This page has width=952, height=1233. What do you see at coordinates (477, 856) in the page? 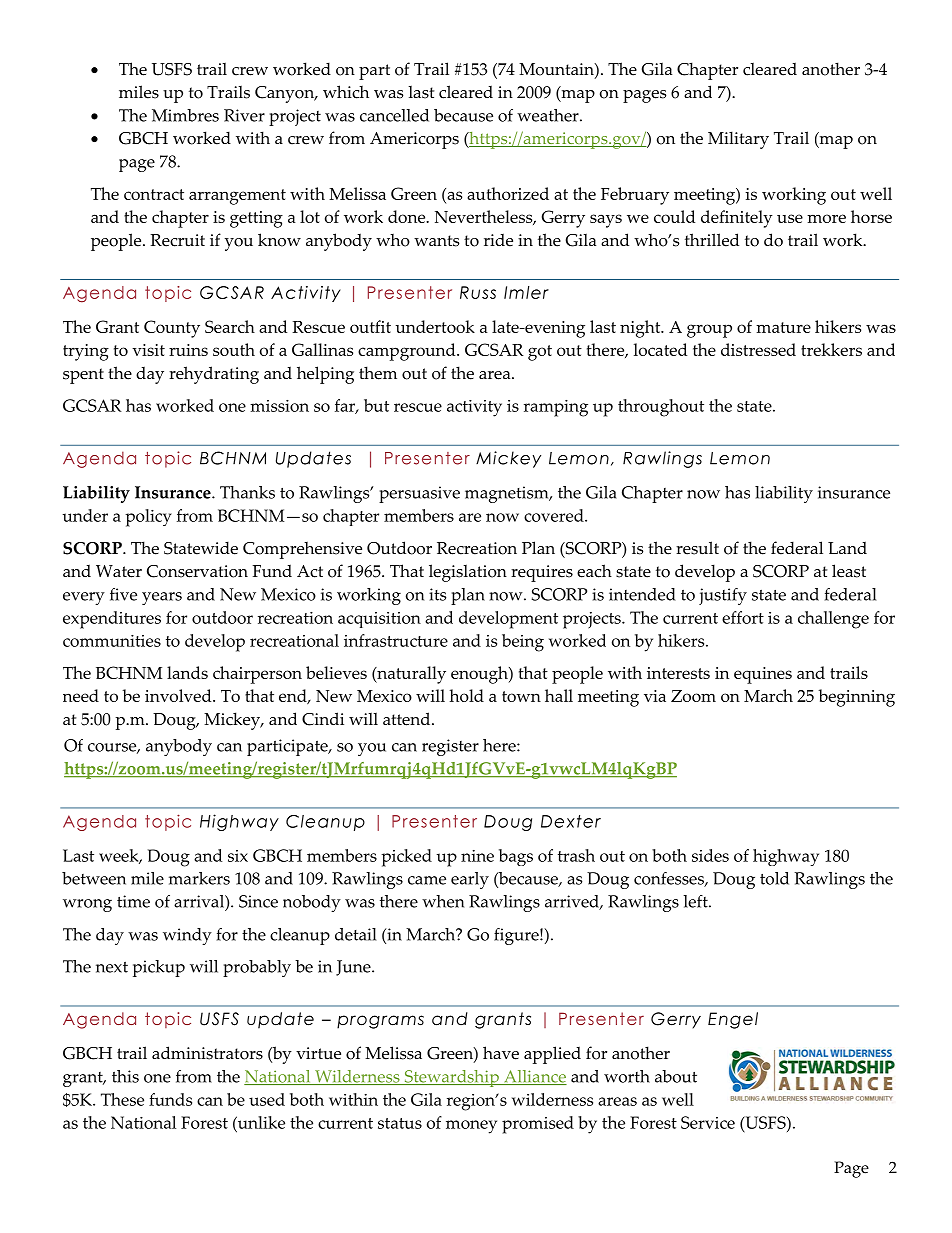
I see `nine` at bounding box center [477, 856].
